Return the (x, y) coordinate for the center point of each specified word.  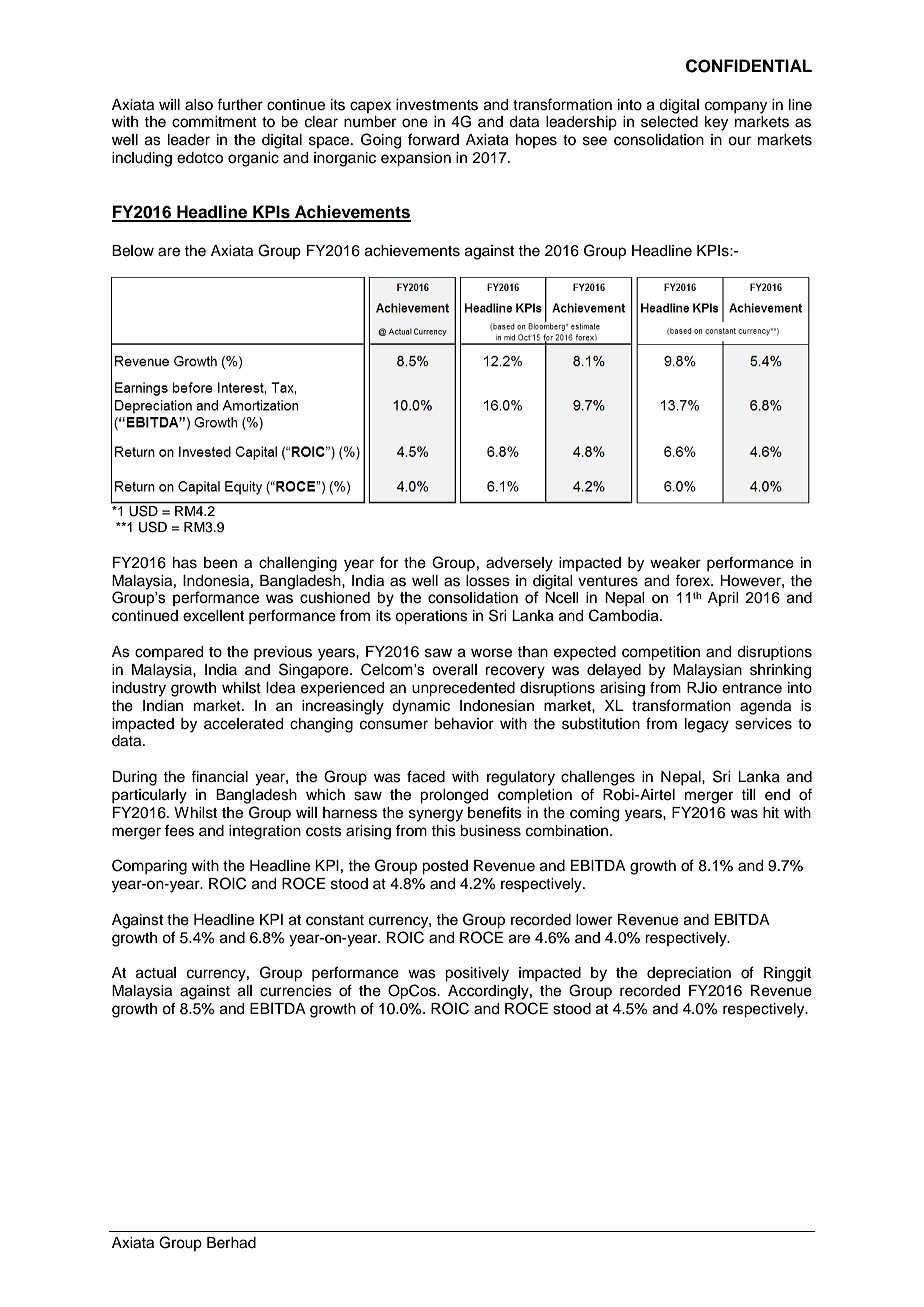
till (748, 794)
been (220, 563)
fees (179, 830)
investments (437, 105)
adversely (519, 564)
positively (477, 974)
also (199, 105)
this (443, 831)
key (716, 123)
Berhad (231, 1243)
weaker (675, 563)
